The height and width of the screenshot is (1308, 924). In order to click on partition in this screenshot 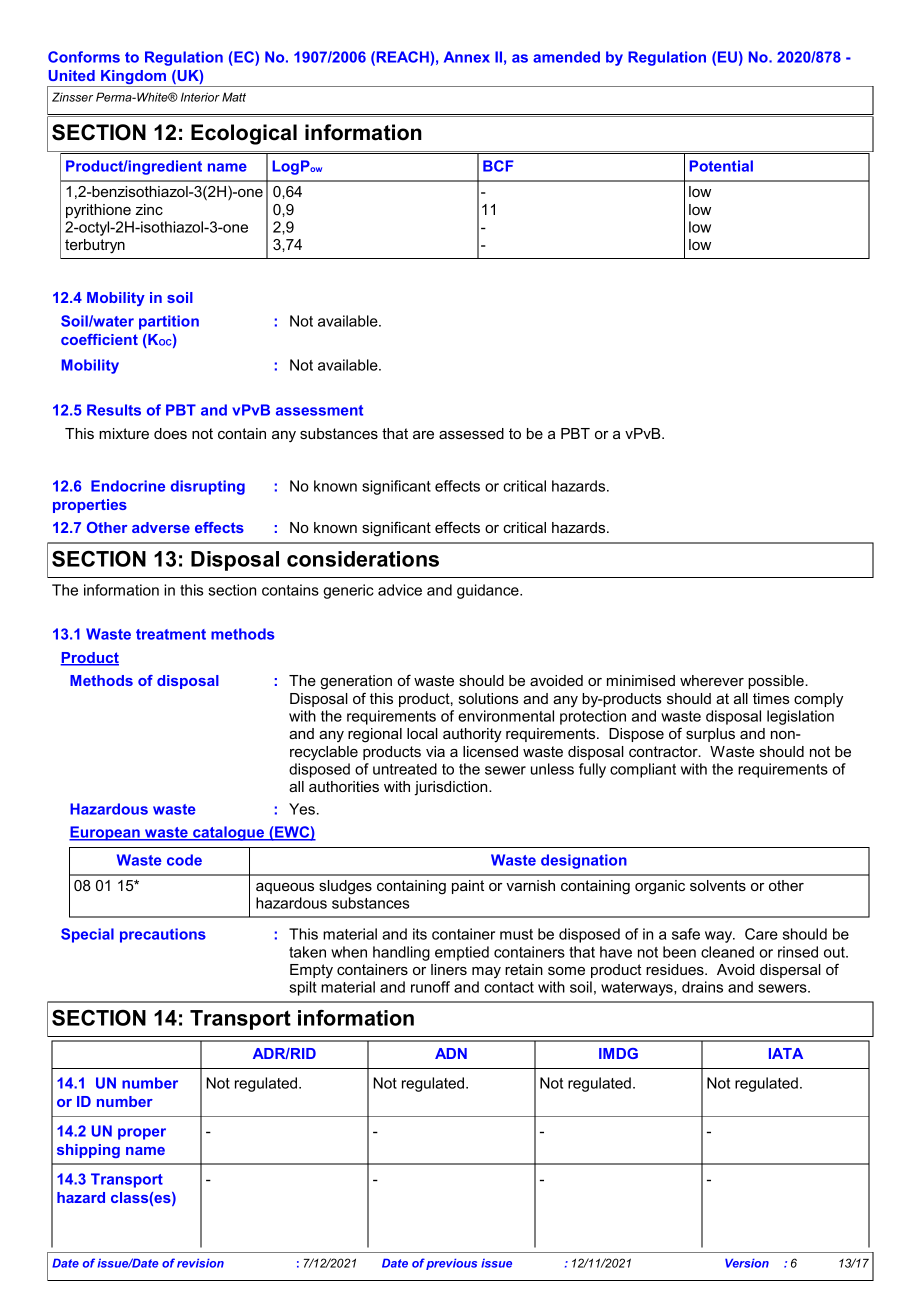, I will do `click(169, 322)`.
